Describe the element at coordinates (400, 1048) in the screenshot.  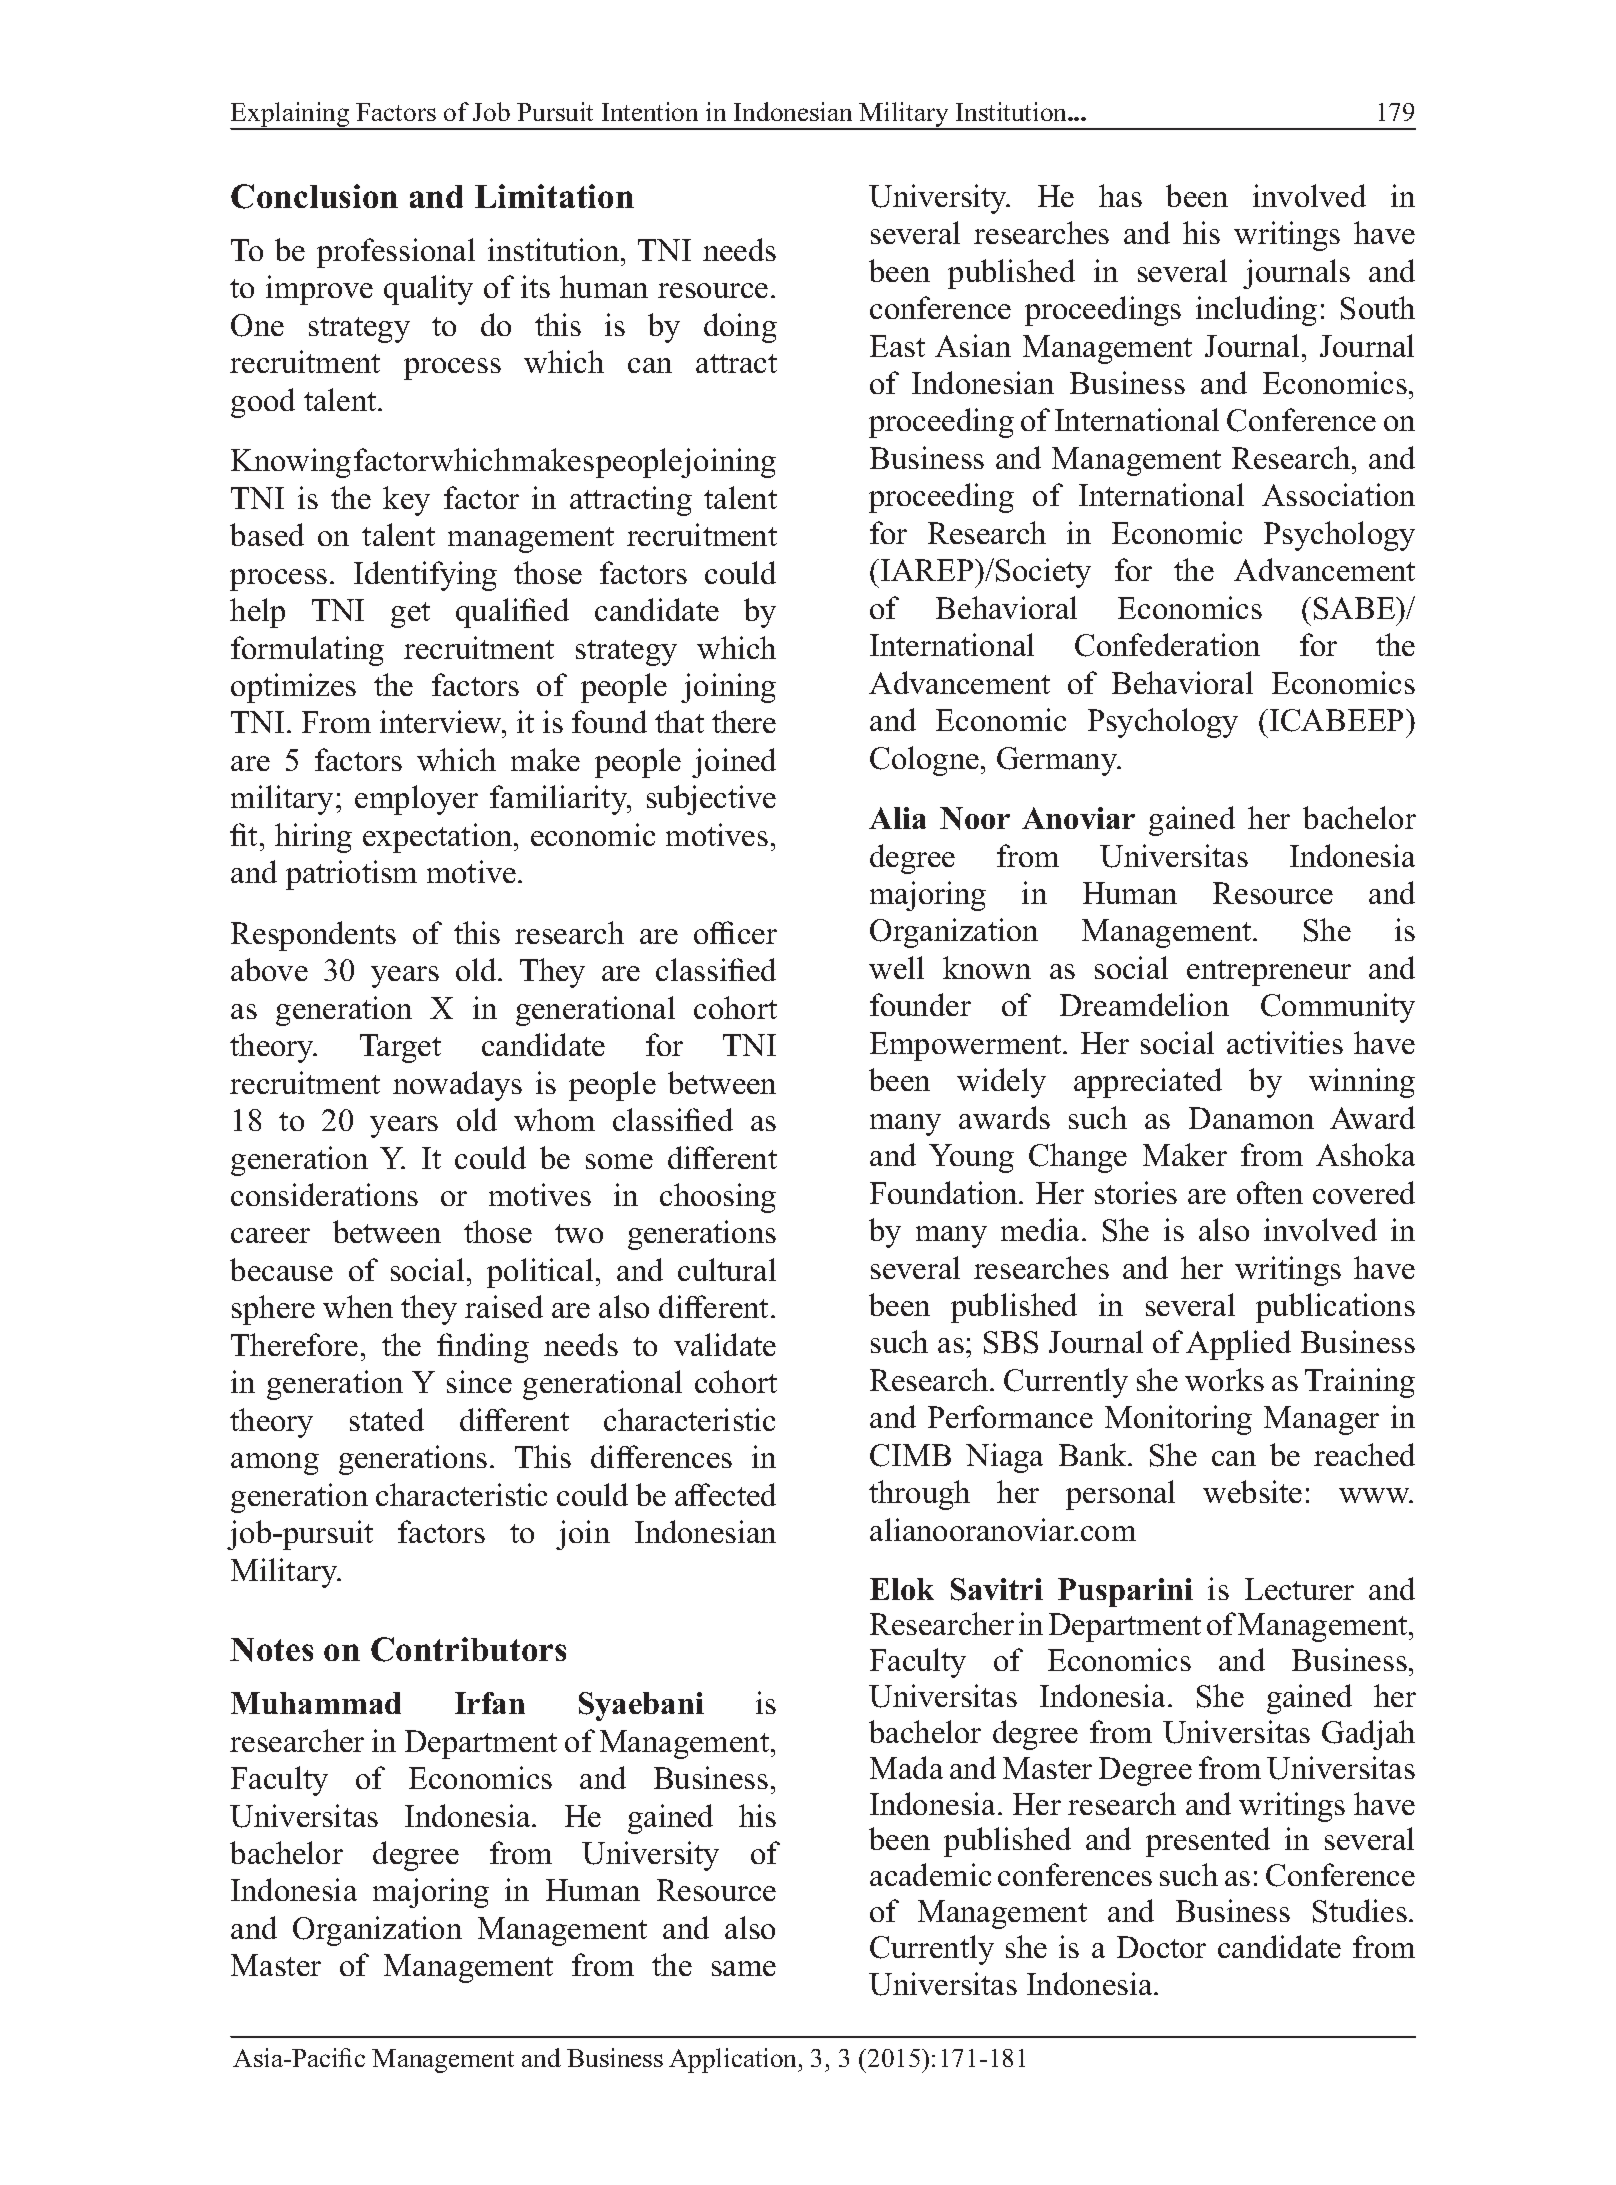
I see `Target` at that location.
